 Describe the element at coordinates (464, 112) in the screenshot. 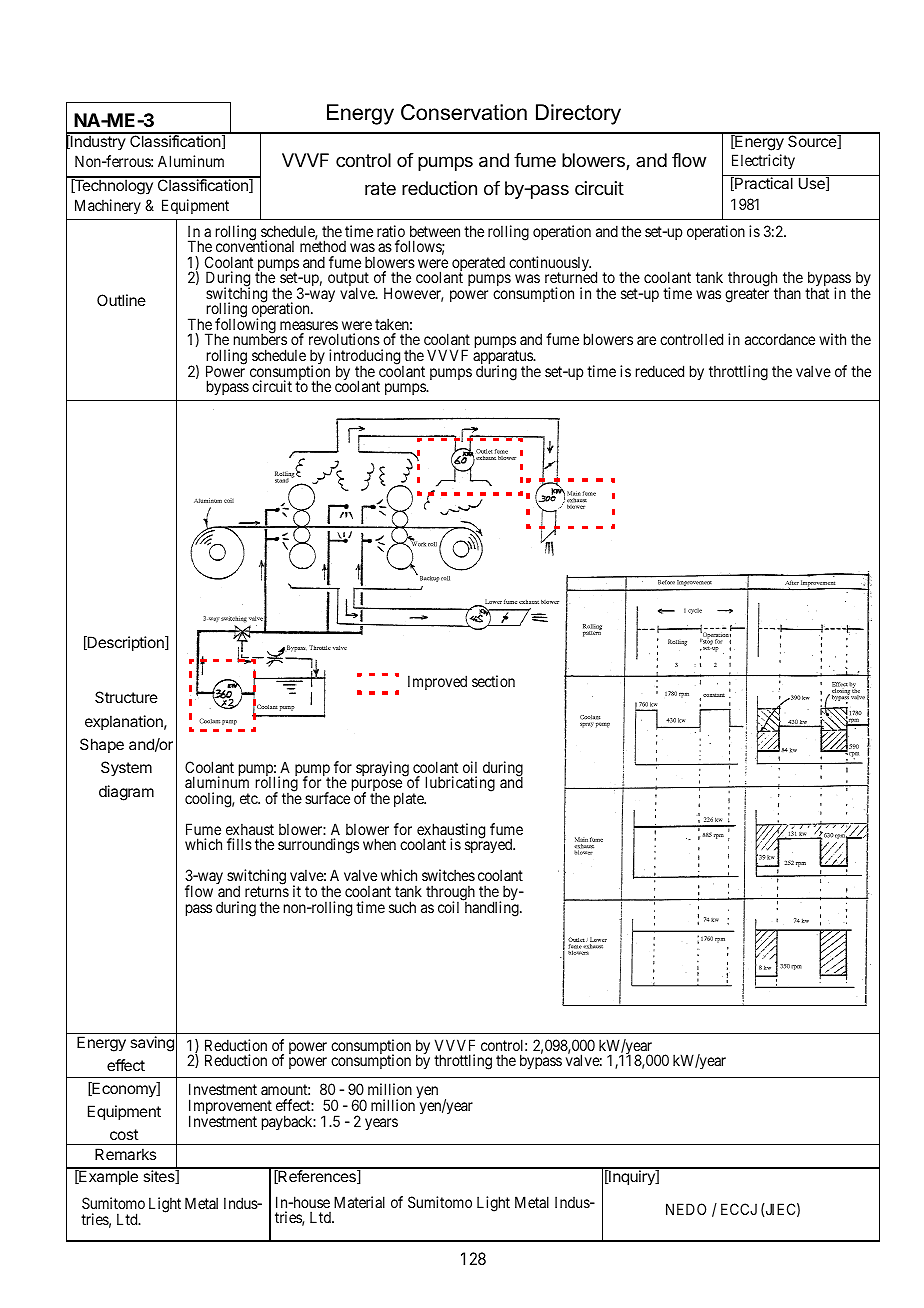

I see `Conservation` at that location.
